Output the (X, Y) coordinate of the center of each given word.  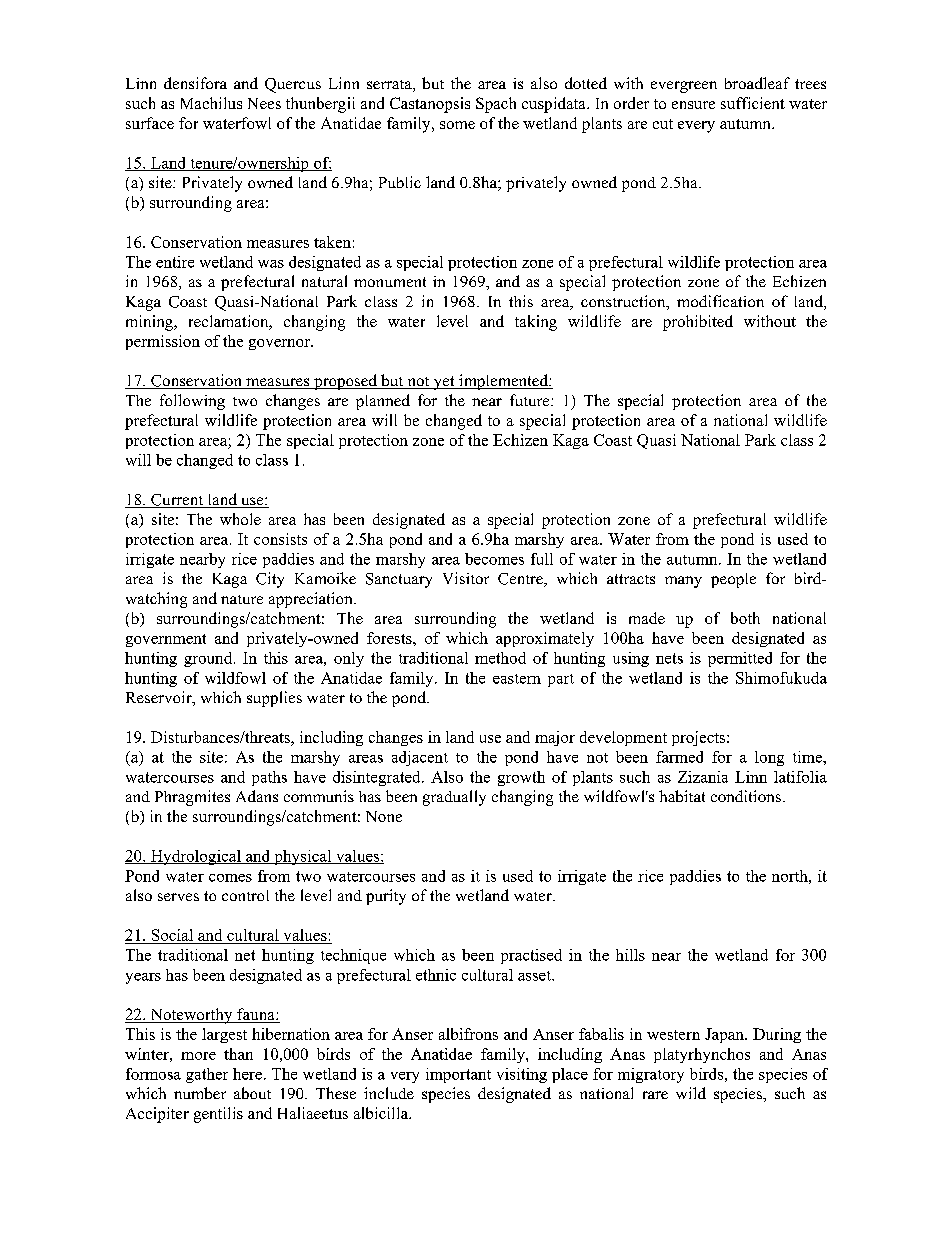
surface (150, 123)
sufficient (753, 103)
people (733, 580)
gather (207, 1075)
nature (242, 599)
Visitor (466, 578)
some (457, 125)
